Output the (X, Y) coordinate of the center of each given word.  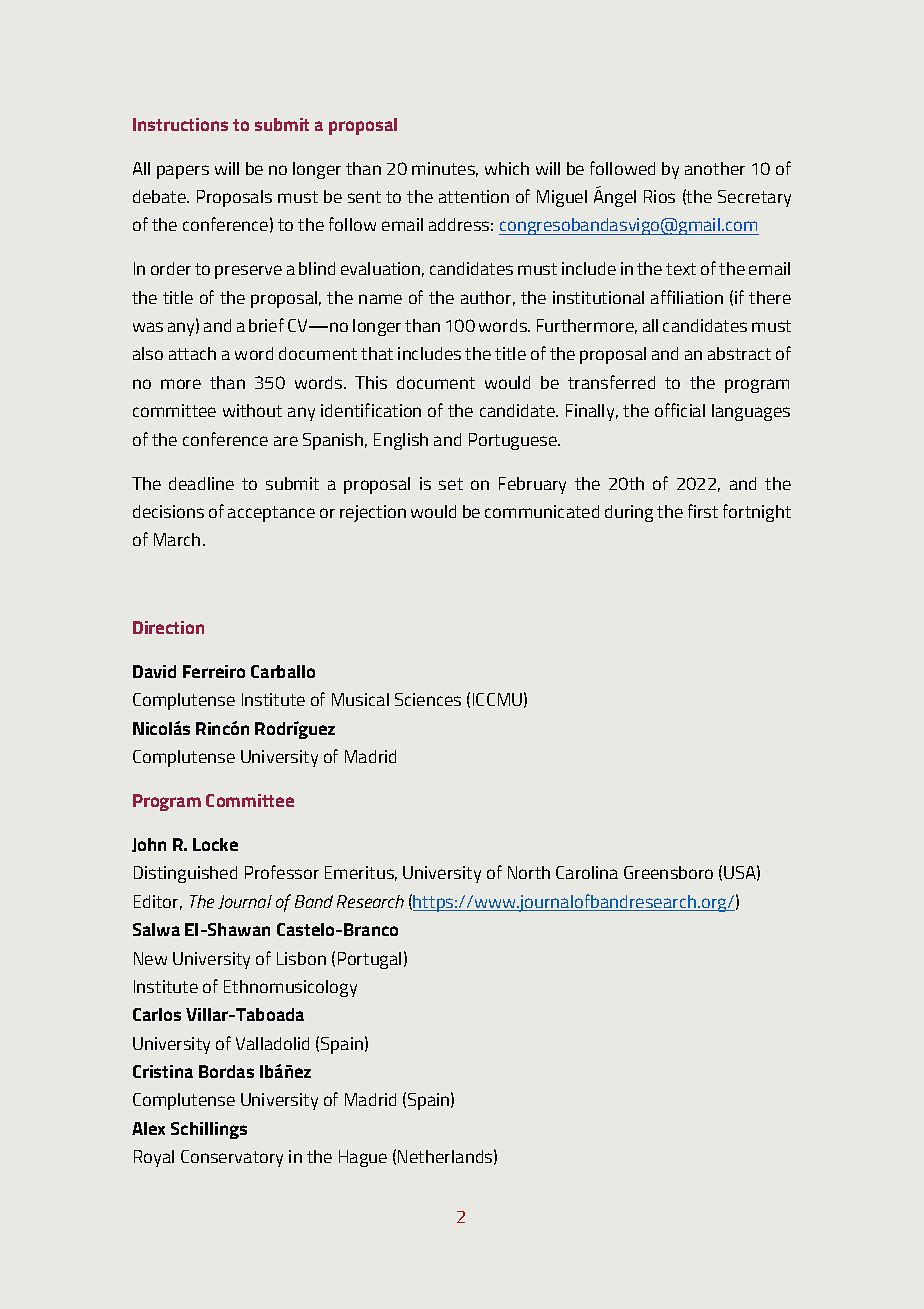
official (680, 410)
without (252, 410)
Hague (363, 1158)
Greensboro (668, 872)
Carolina (587, 872)
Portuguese (514, 441)
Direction (168, 627)
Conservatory (232, 1158)
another (715, 168)
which (507, 168)
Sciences (428, 699)
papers (183, 172)
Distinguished (185, 874)
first (703, 511)
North (529, 872)
